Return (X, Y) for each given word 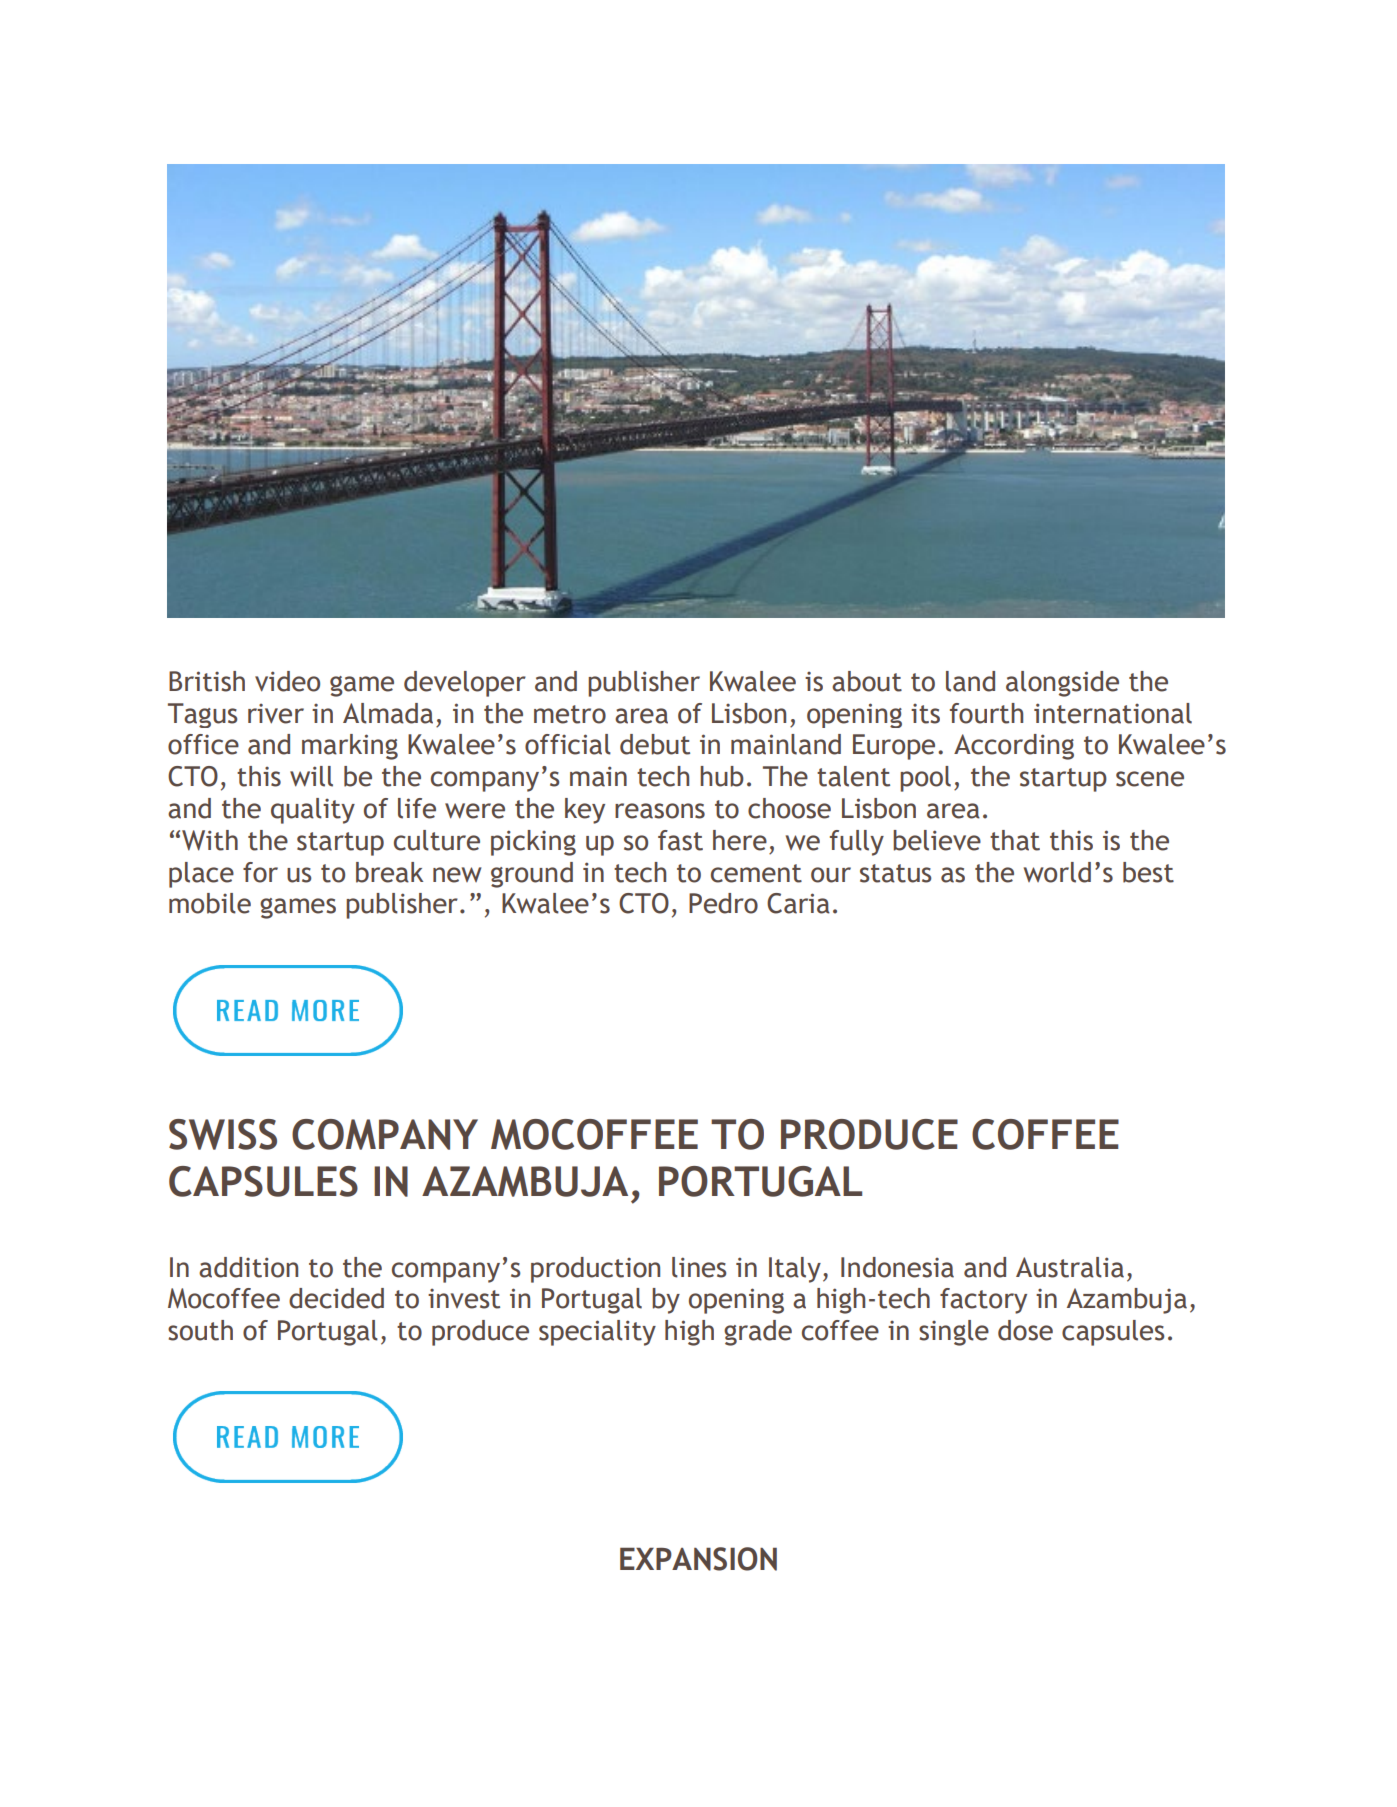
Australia (1070, 1267)
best (1148, 872)
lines (699, 1267)
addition (248, 1267)
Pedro (723, 903)
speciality (597, 1333)
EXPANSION (698, 1559)
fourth (986, 713)
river (276, 714)
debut (655, 744)
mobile (210, 903)
